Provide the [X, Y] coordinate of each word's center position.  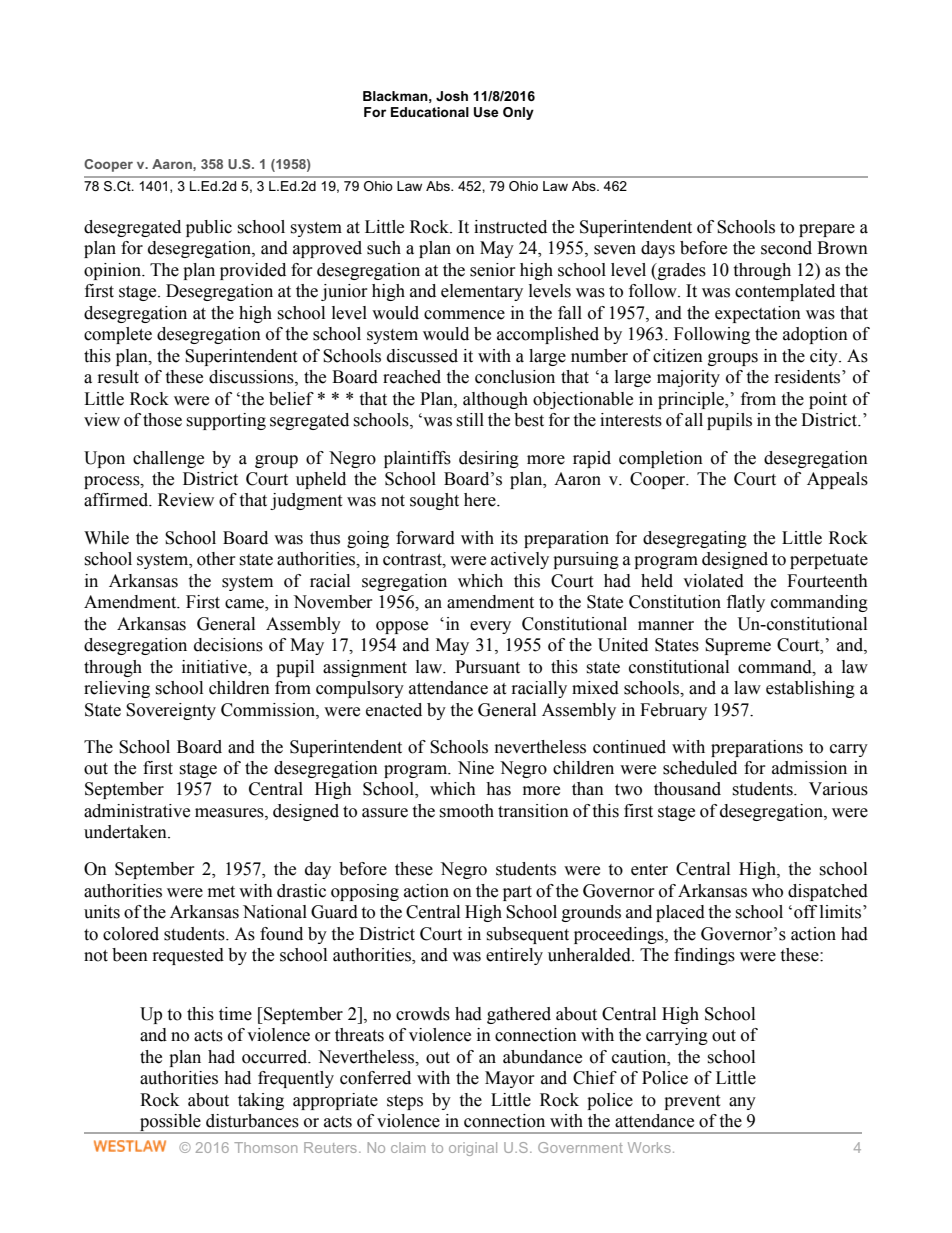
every [490, 627]
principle [692, 400]
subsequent [527, 935]
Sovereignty [171, 711]
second [786, 248]
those [162, 420]
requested [188, 956]
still [470, 420]
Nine [476, 768]
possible [170, 1124]
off [805, 912]
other [216, 559]
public [209, 228]
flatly [746, 603]
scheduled [700, 768]
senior [493, 270]
